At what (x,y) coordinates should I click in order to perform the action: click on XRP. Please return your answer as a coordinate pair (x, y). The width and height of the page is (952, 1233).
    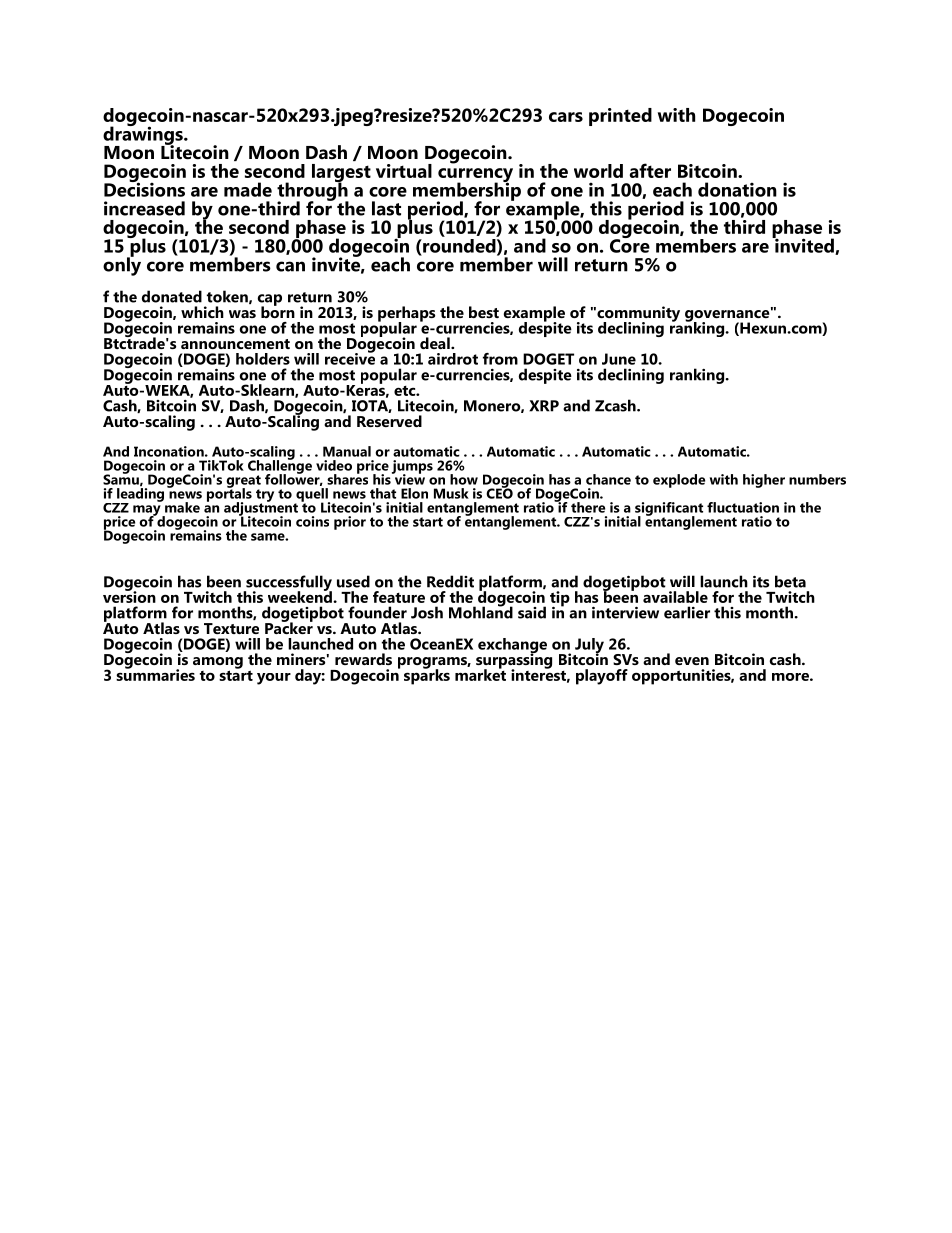
    Looking at the image, I should click on (544, 406).
